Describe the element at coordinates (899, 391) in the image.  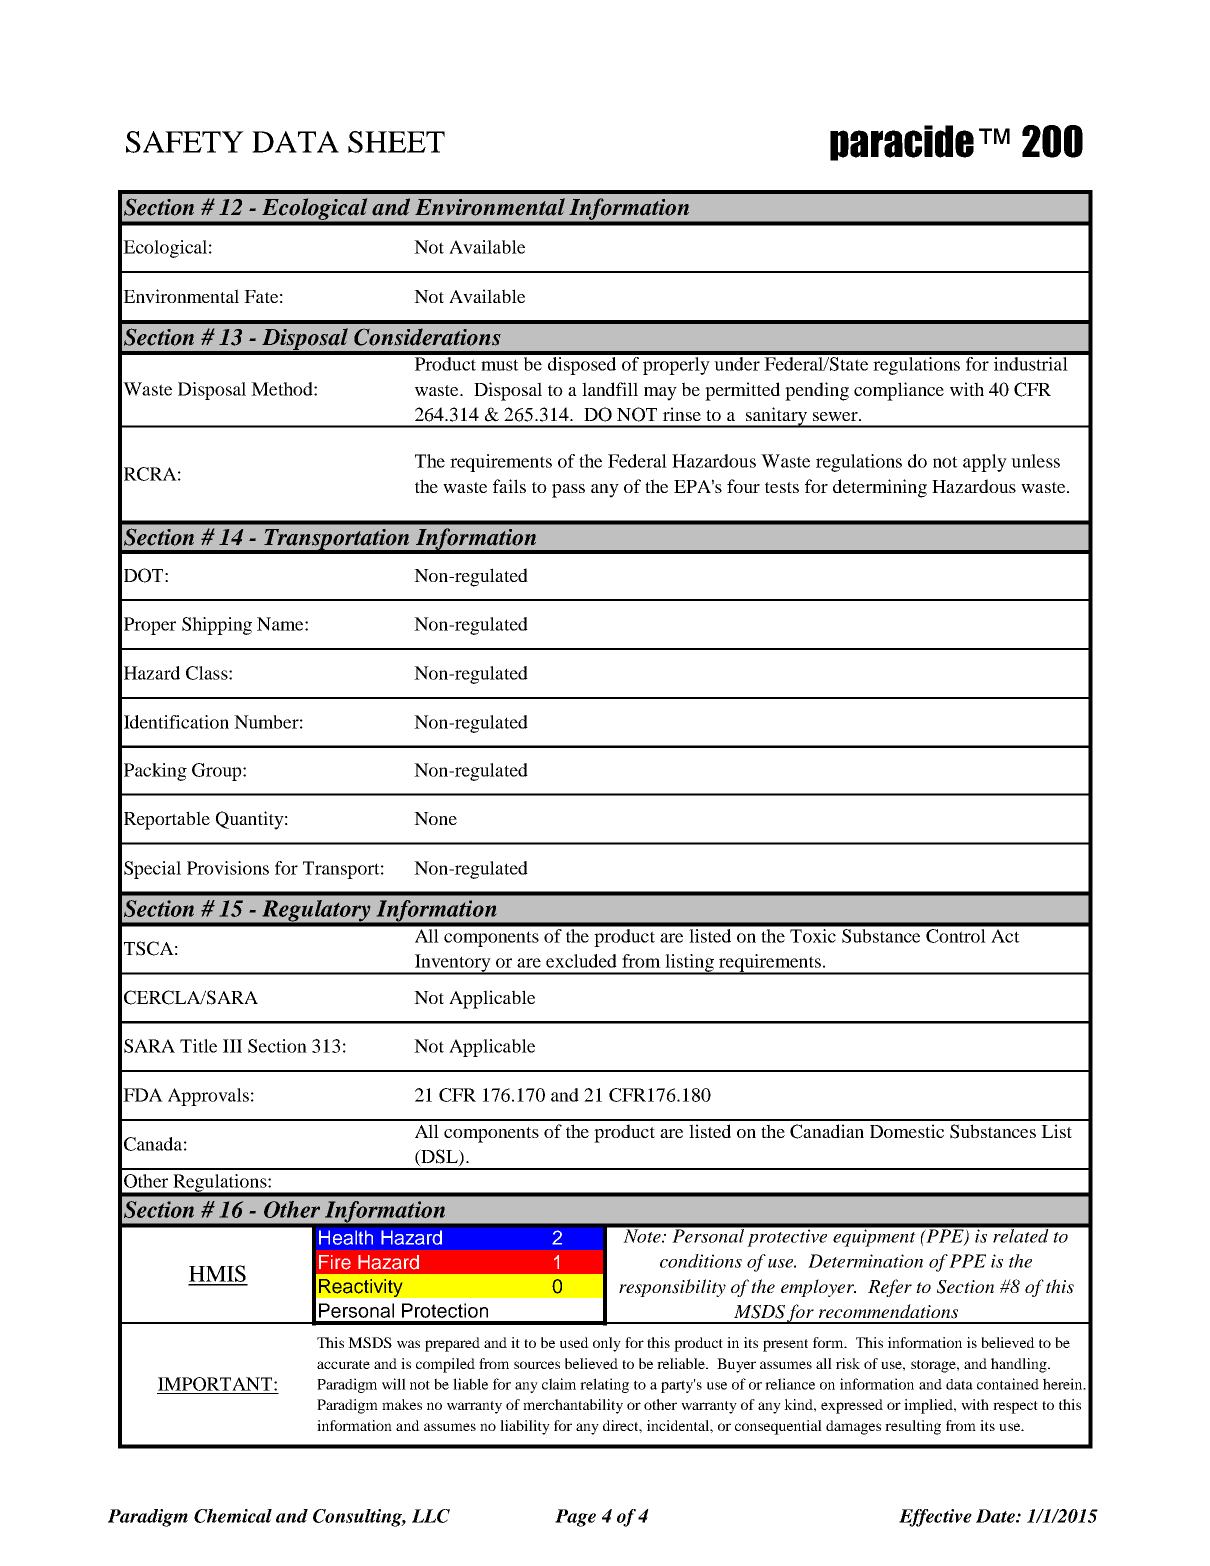
I see `compliance` at that location.
